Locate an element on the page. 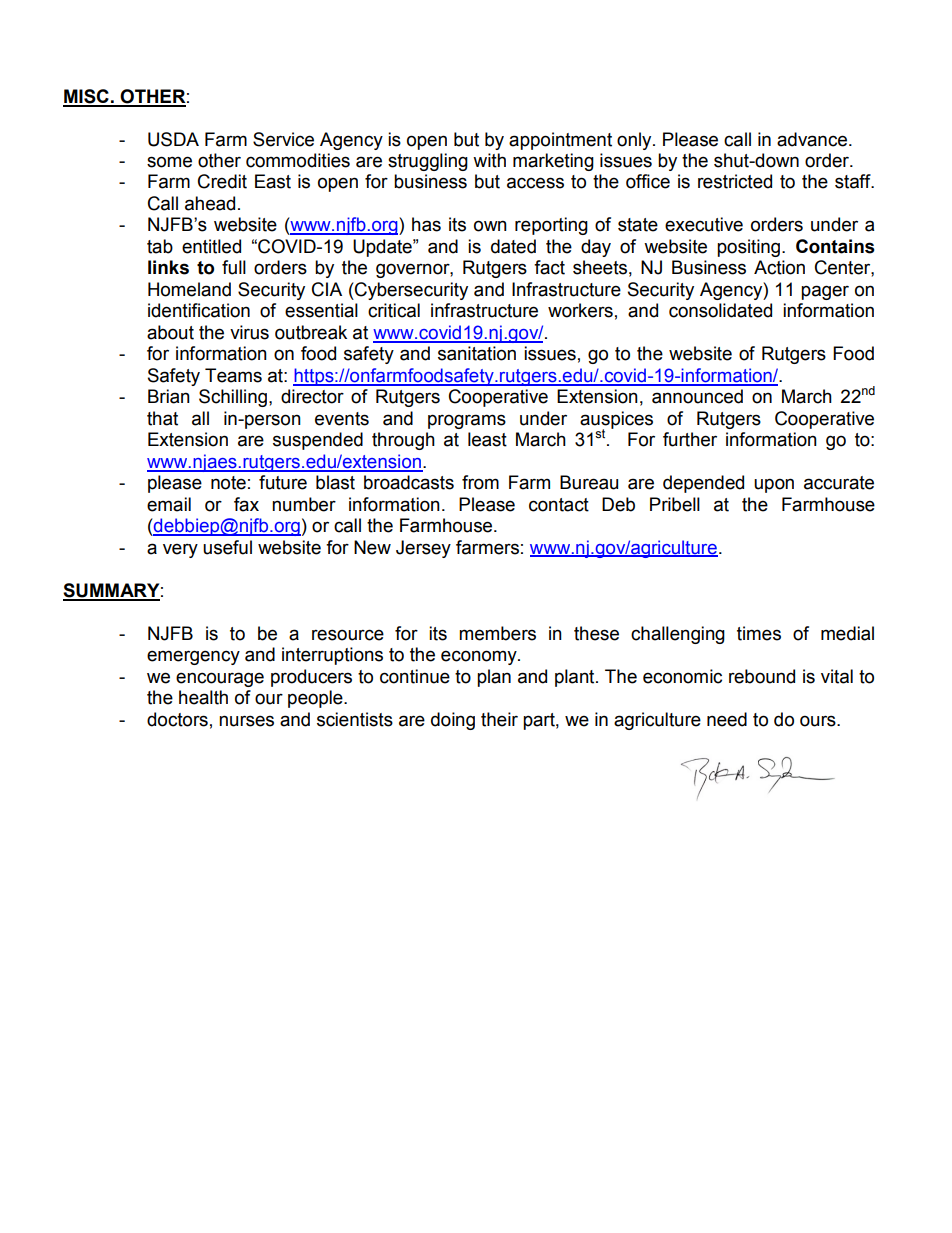 This document has height=1233, width=952. advance is located at coordinates (812, 139).
